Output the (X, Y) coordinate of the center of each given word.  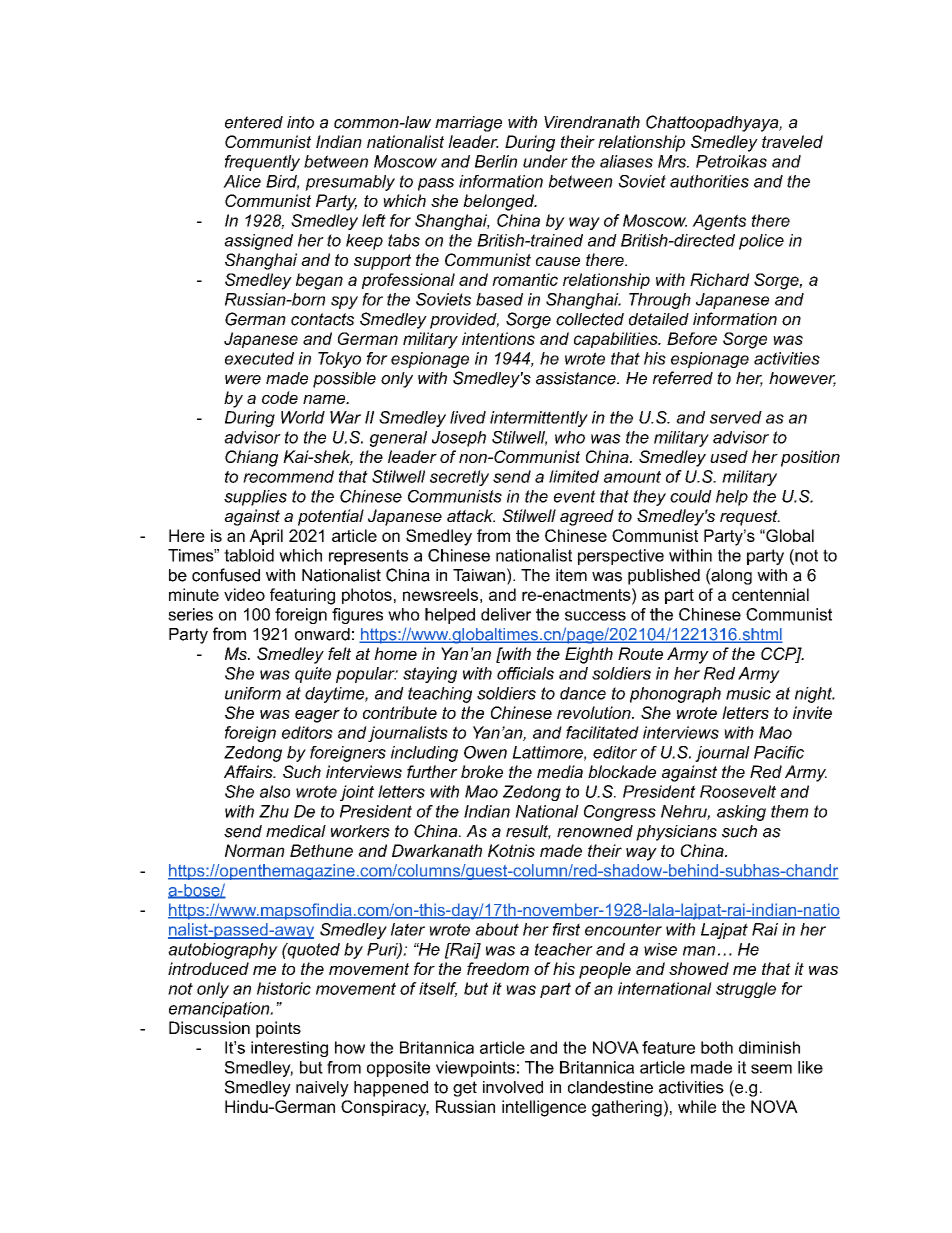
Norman (255, 850)
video (244, 594)
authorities (709, 181)
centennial (770, 594)
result (528, 832)
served (736, 417)
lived (468, 417)
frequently (262, 163)
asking (741, 813)
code (280, 397)
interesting (289, 1049)
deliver (506, 614)
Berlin (496, 161)
